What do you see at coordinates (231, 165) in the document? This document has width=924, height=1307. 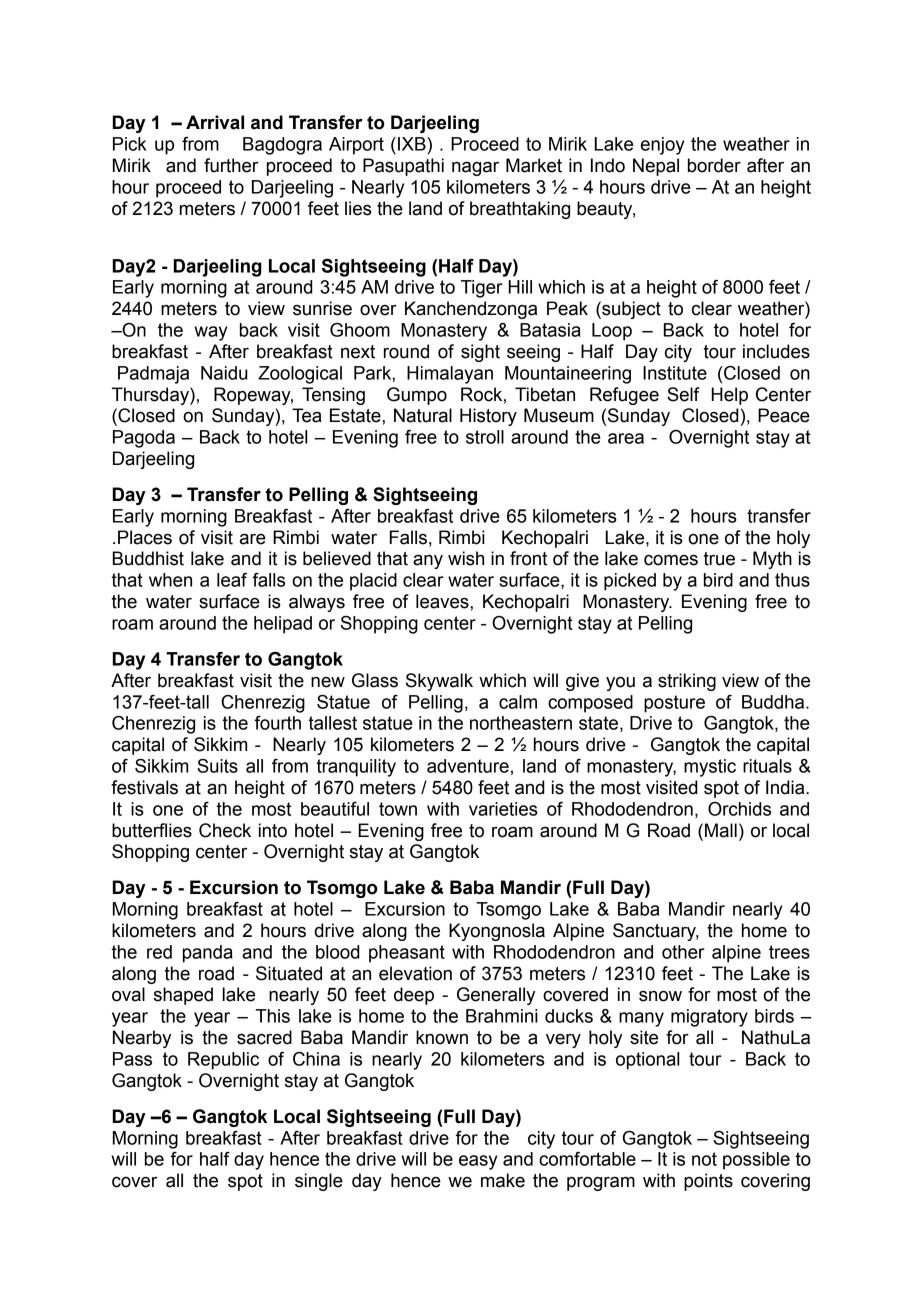 I see `further` at bounding box center [231, 165].
